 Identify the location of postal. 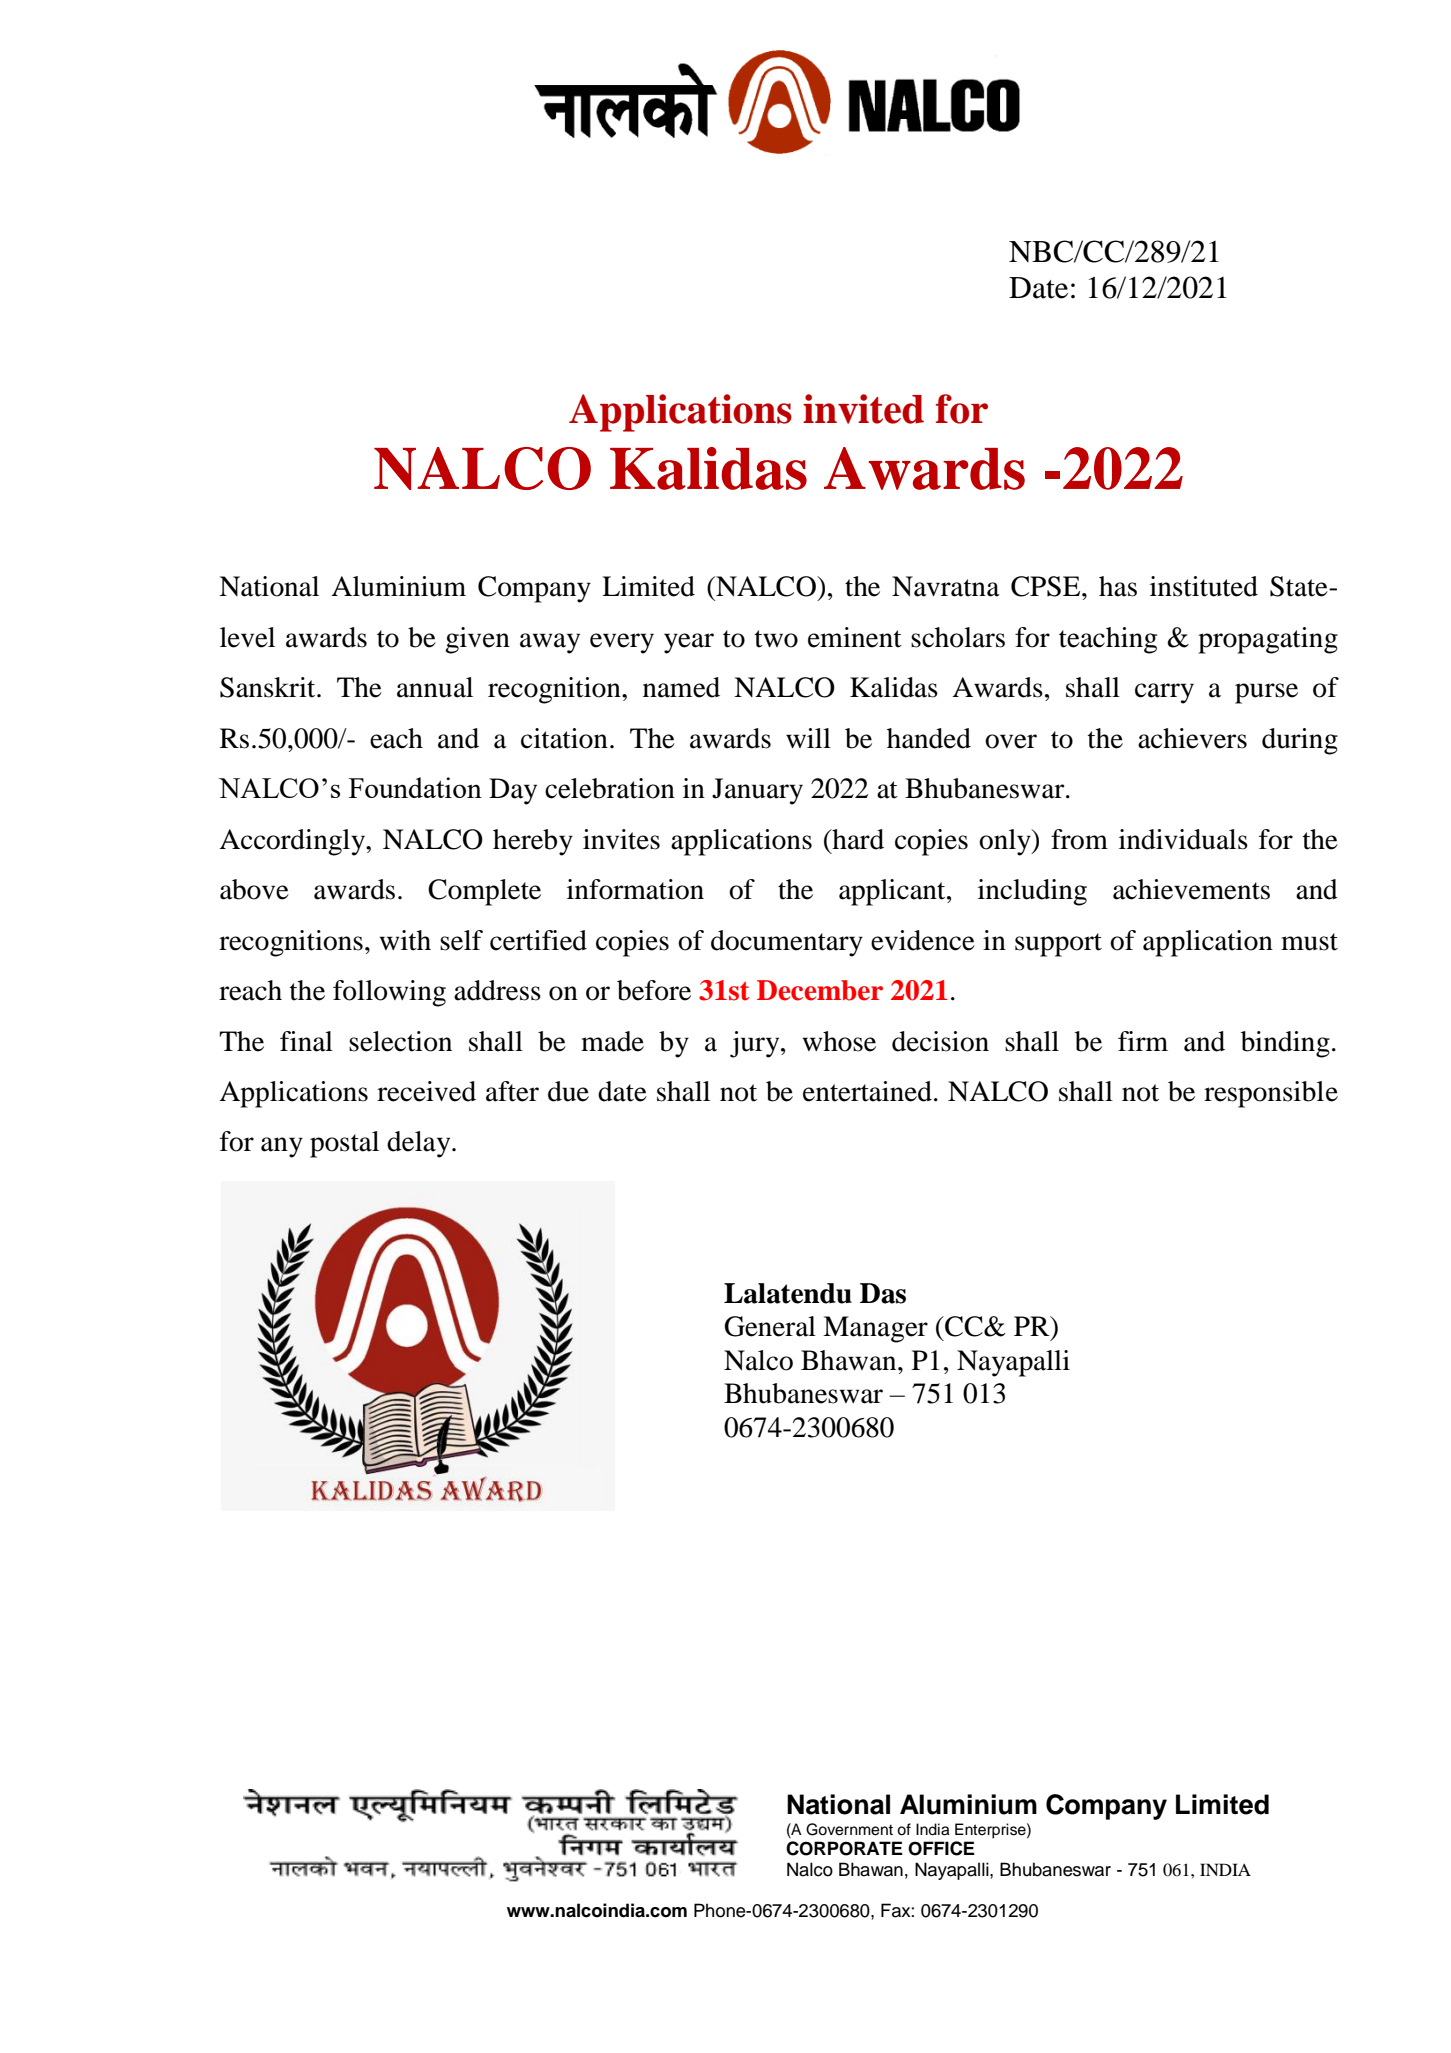
(344, 1144).
